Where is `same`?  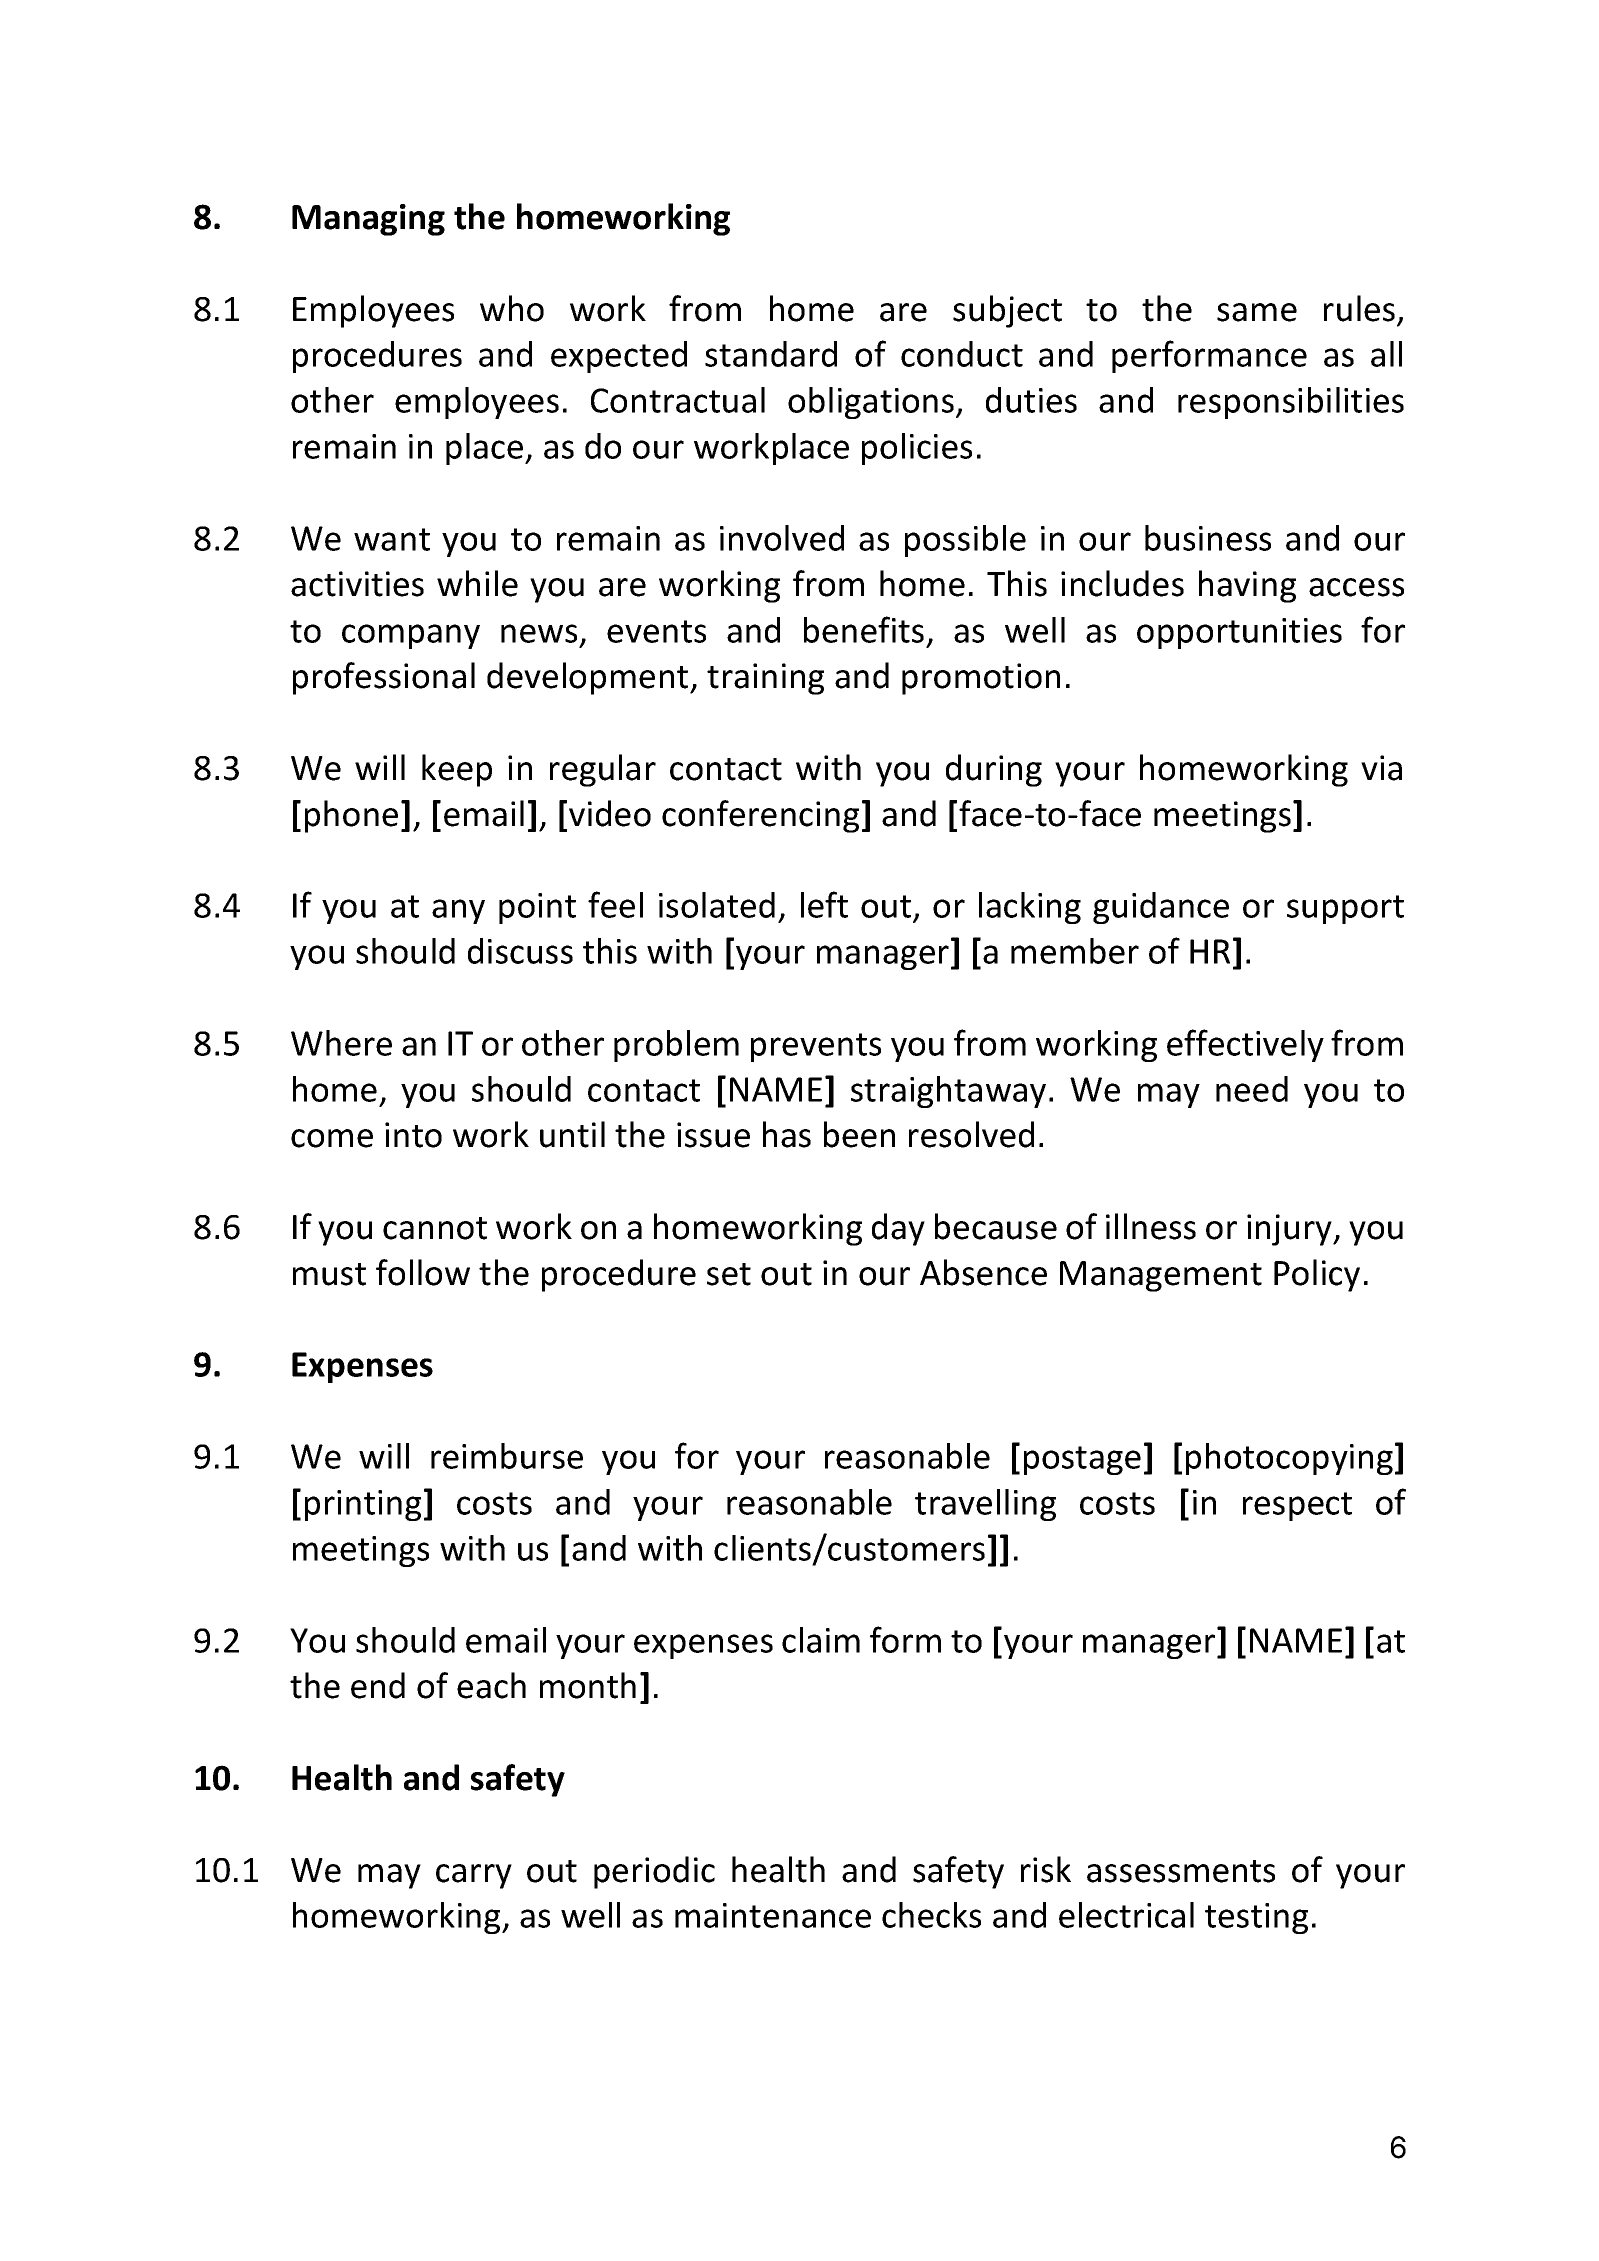
same is located at coordinates (1257, 312).
